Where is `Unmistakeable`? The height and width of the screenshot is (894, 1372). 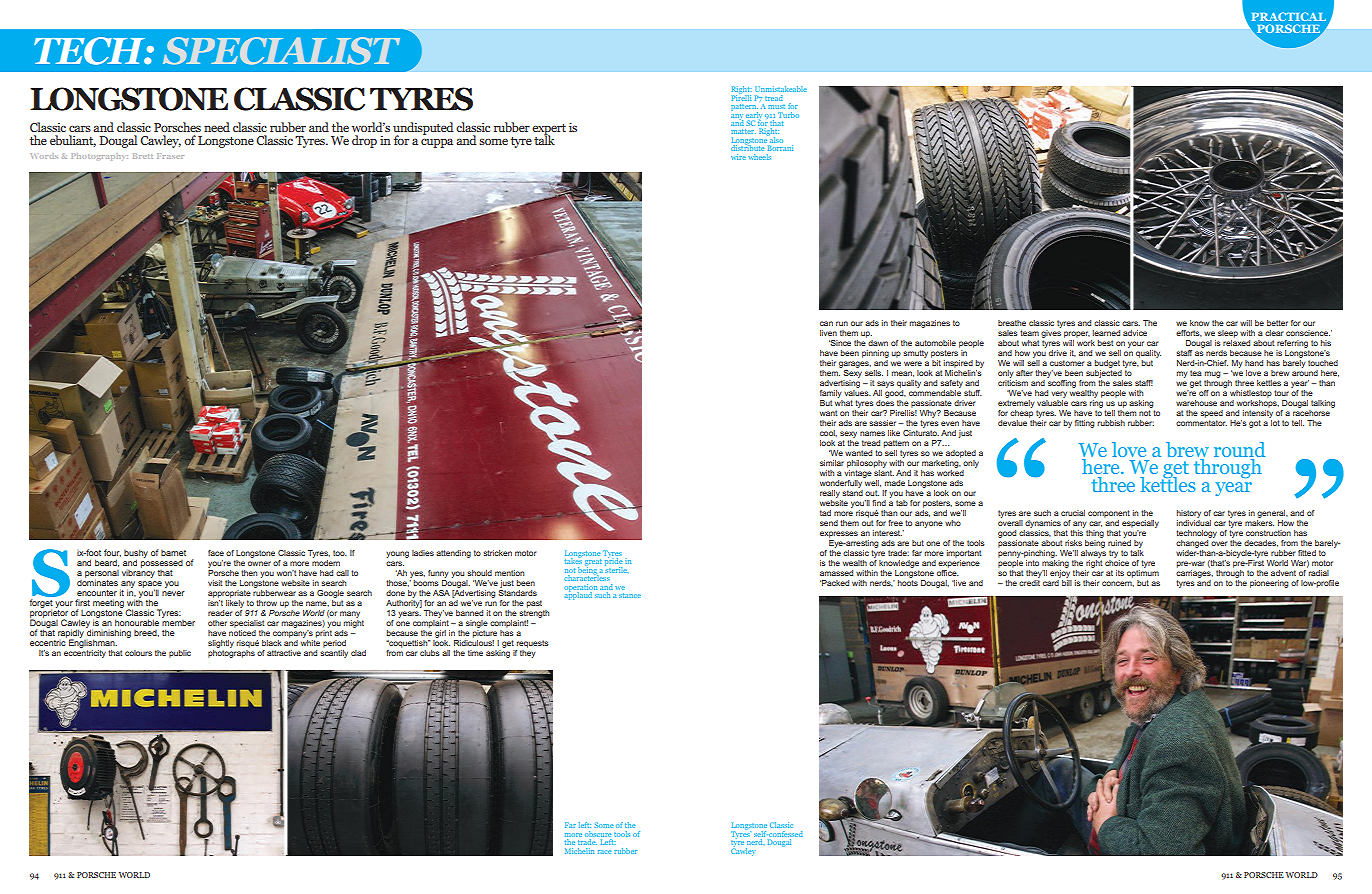
Unmistakeable is located at coordinates (781, 89).
